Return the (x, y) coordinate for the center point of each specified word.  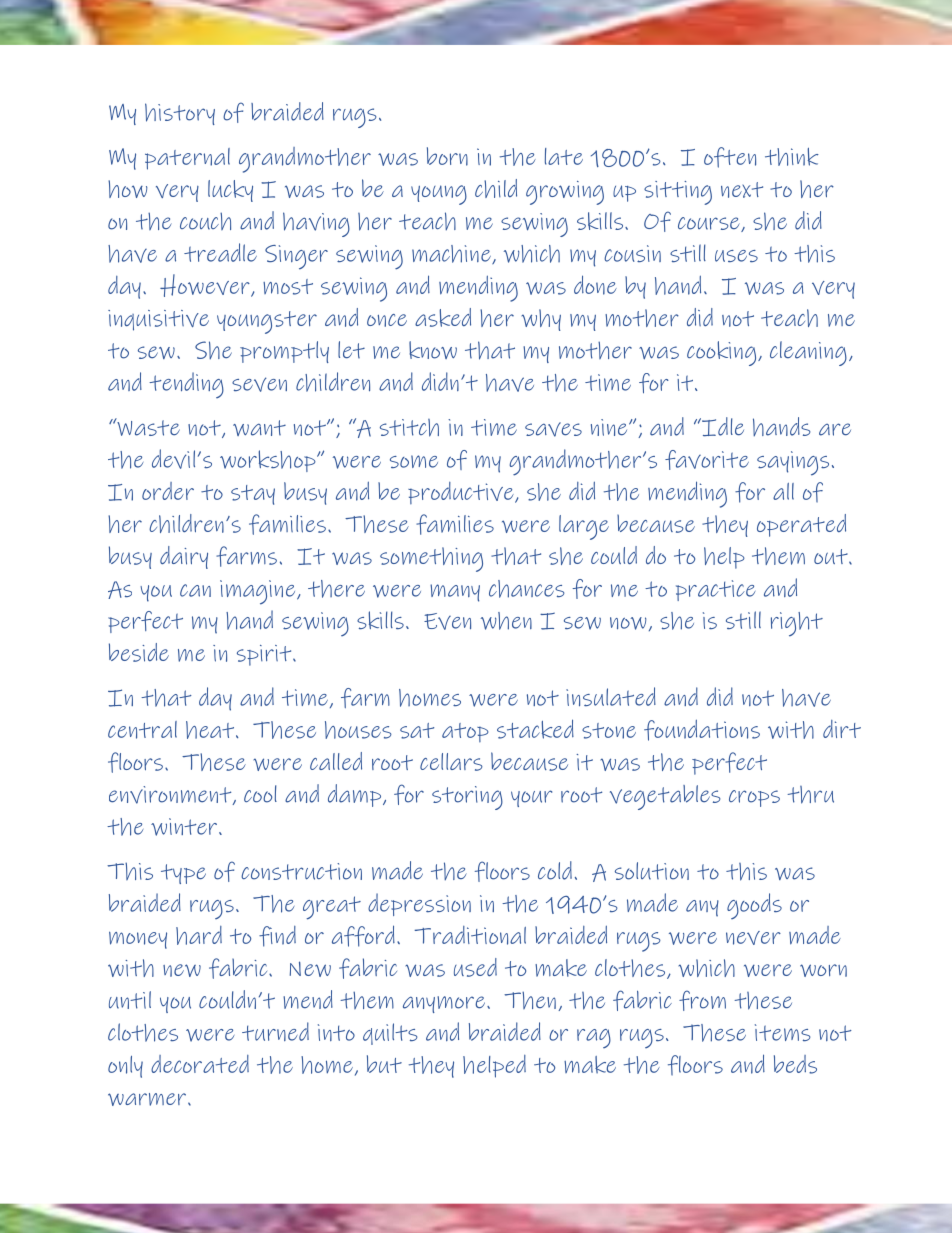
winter (184, 827)
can (195, 590)
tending (186, 385)
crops (754, 798)
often (730, 157)
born (447, 156)
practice (715, 590)
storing (467, 798)
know (433, 350)
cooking (723, 353)
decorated (200, 1064)
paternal (187, 159)
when (506, 621)
